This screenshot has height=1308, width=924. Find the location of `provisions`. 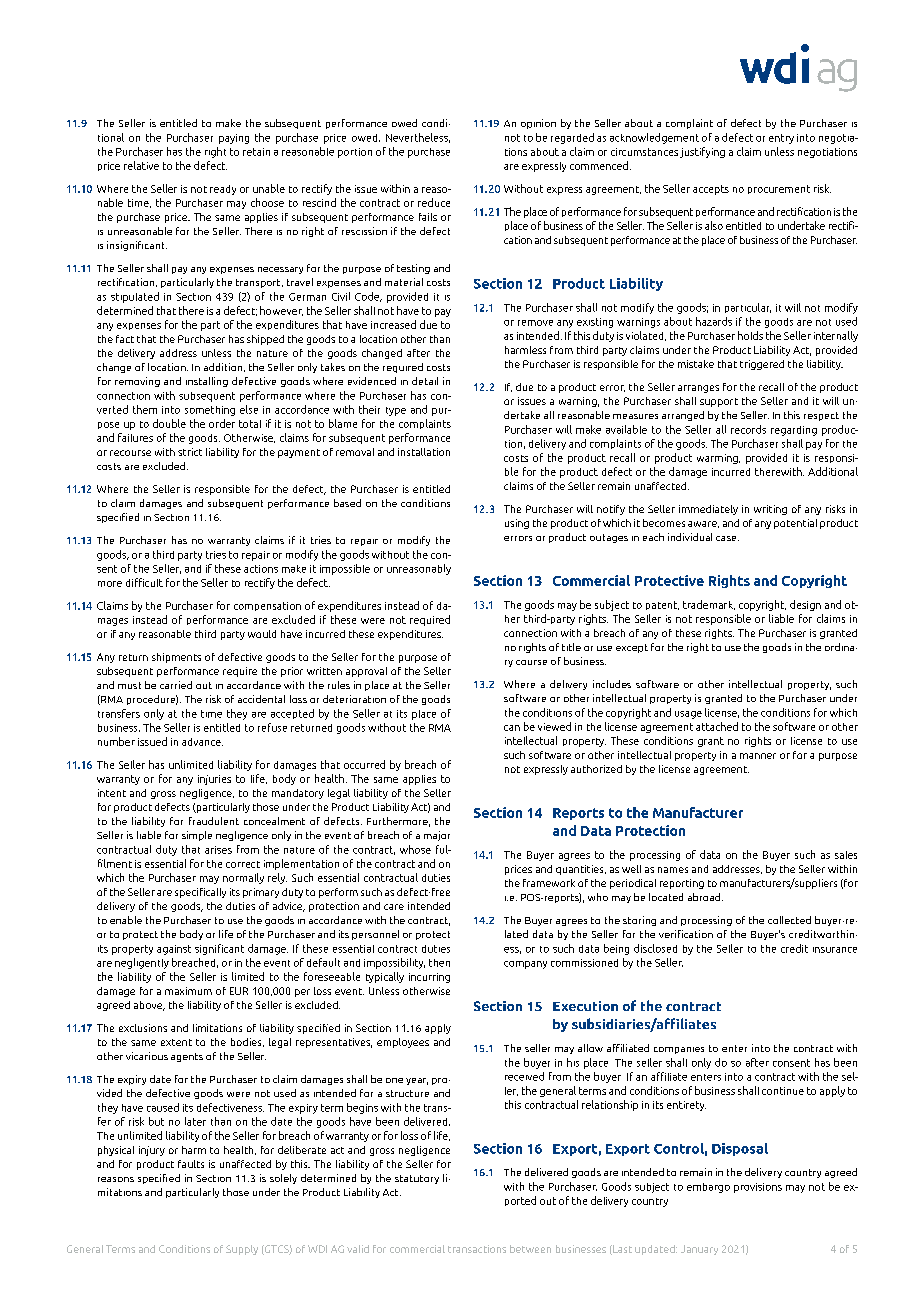

provisions is located at coordinates (758, 1188).
